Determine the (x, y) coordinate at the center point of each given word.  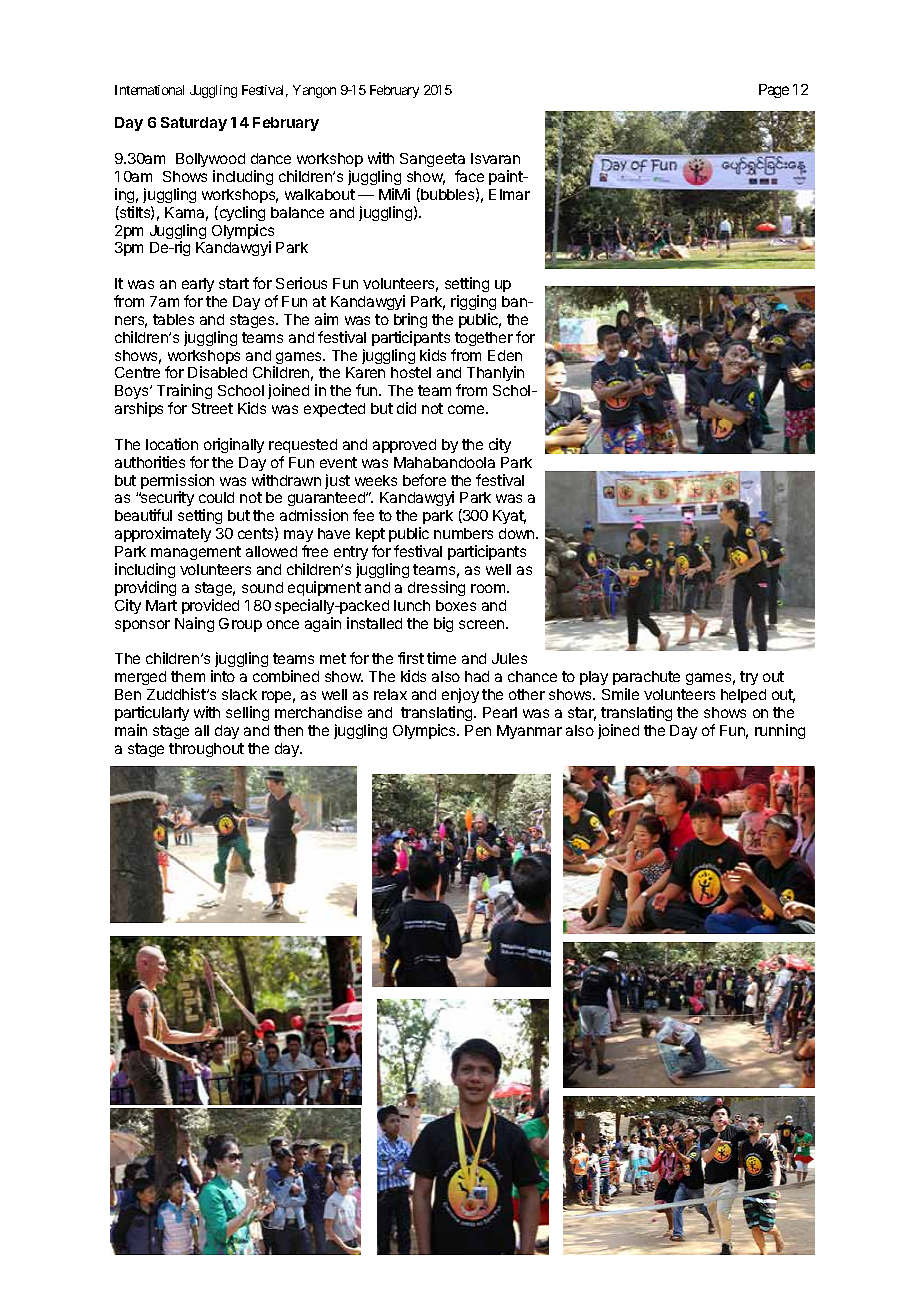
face (469, 176)
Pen (478, 730)
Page (774, 91)
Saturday (194, 124)
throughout (206, 750)
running (780, 731)
